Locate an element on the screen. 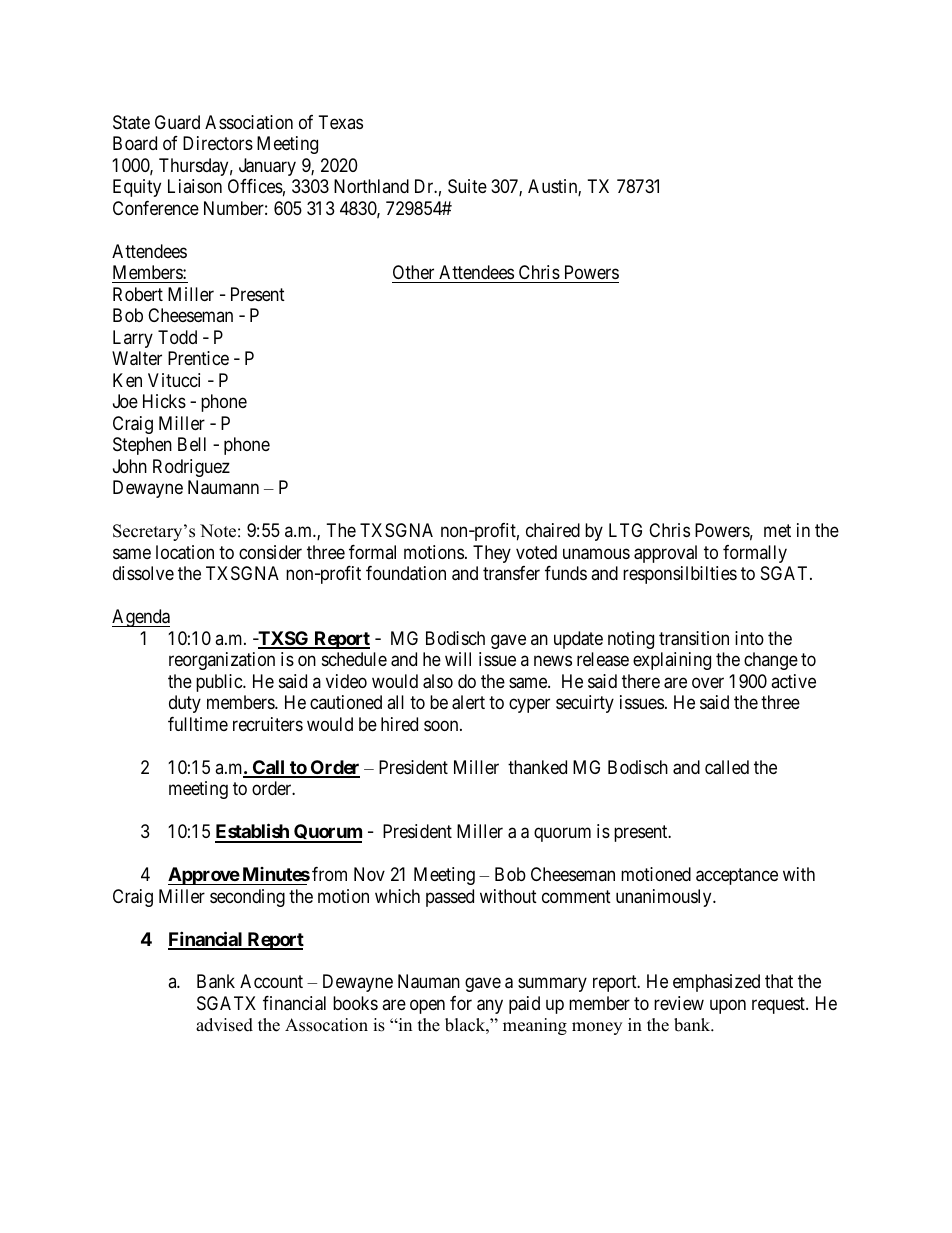 The height and width of the screenshot is (1233, 952). Directors is located at coordinates (218, 143).
